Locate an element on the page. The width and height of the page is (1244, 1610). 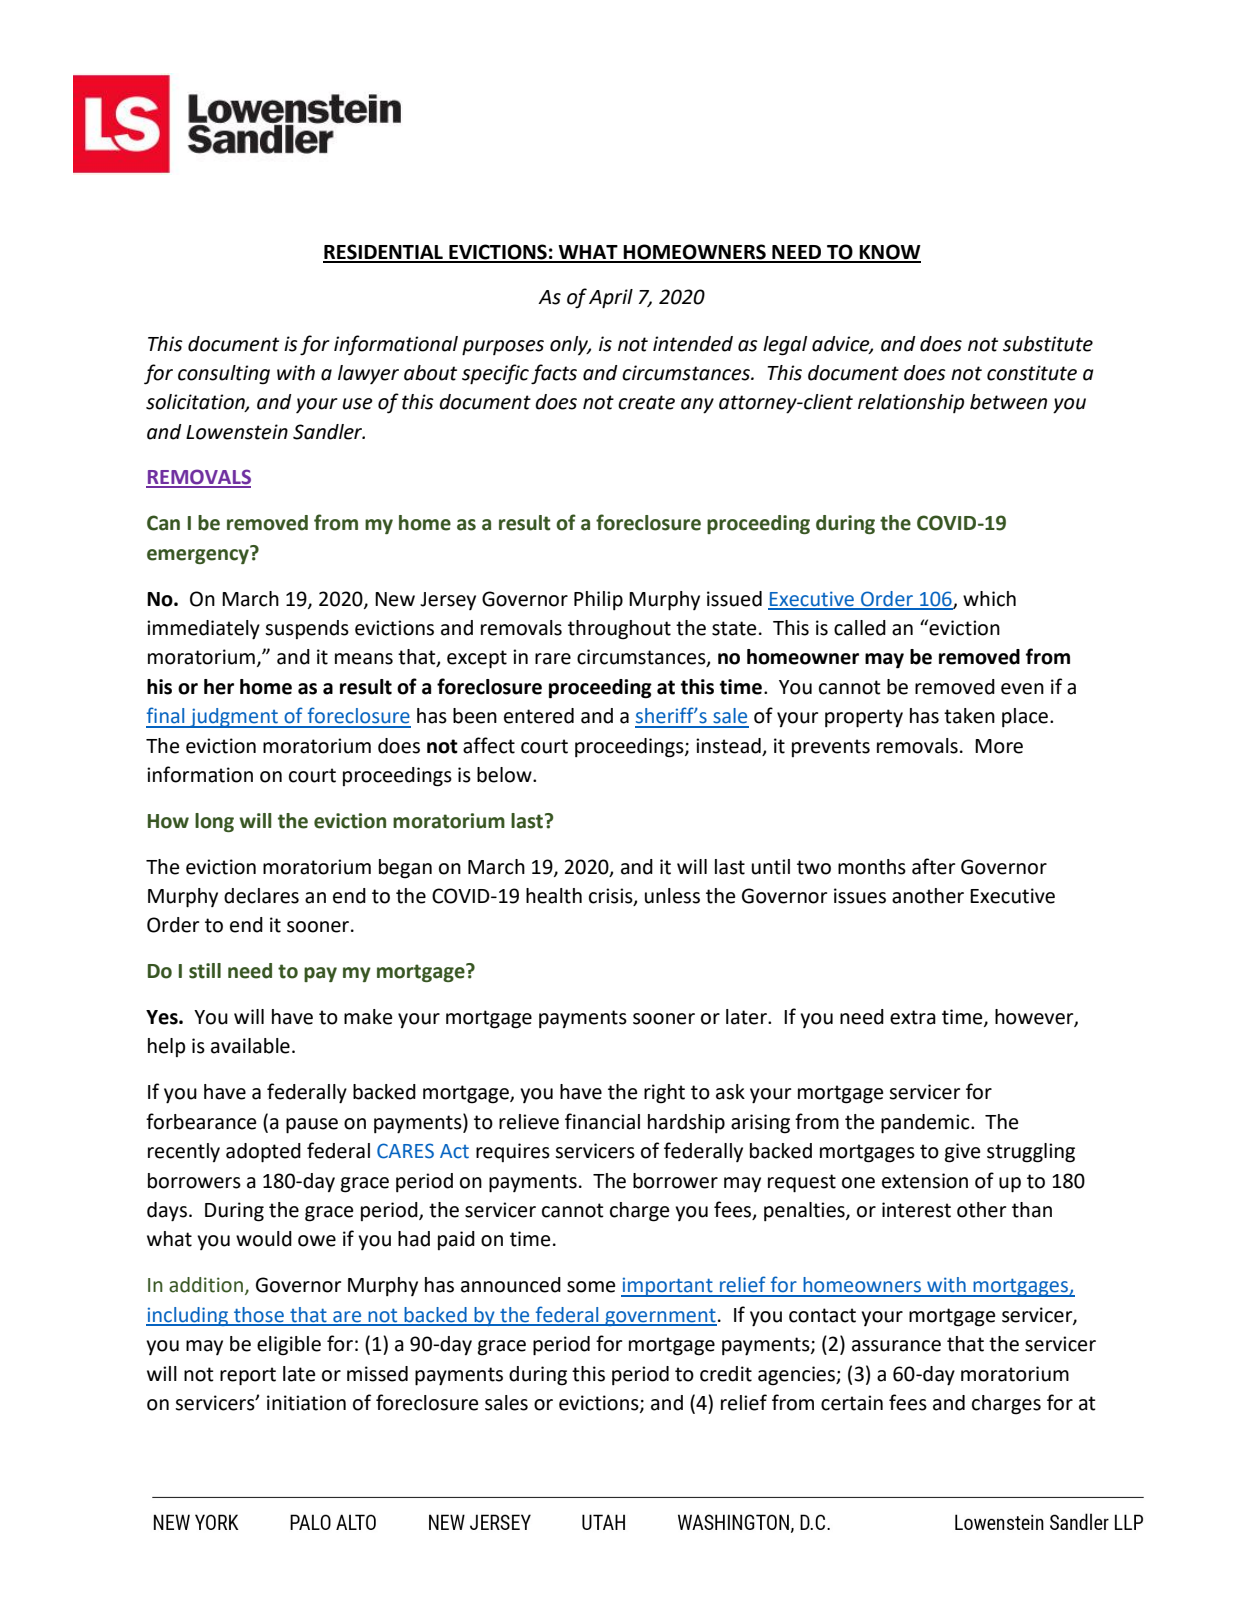
extra is located at coordinates (913, 1017).
